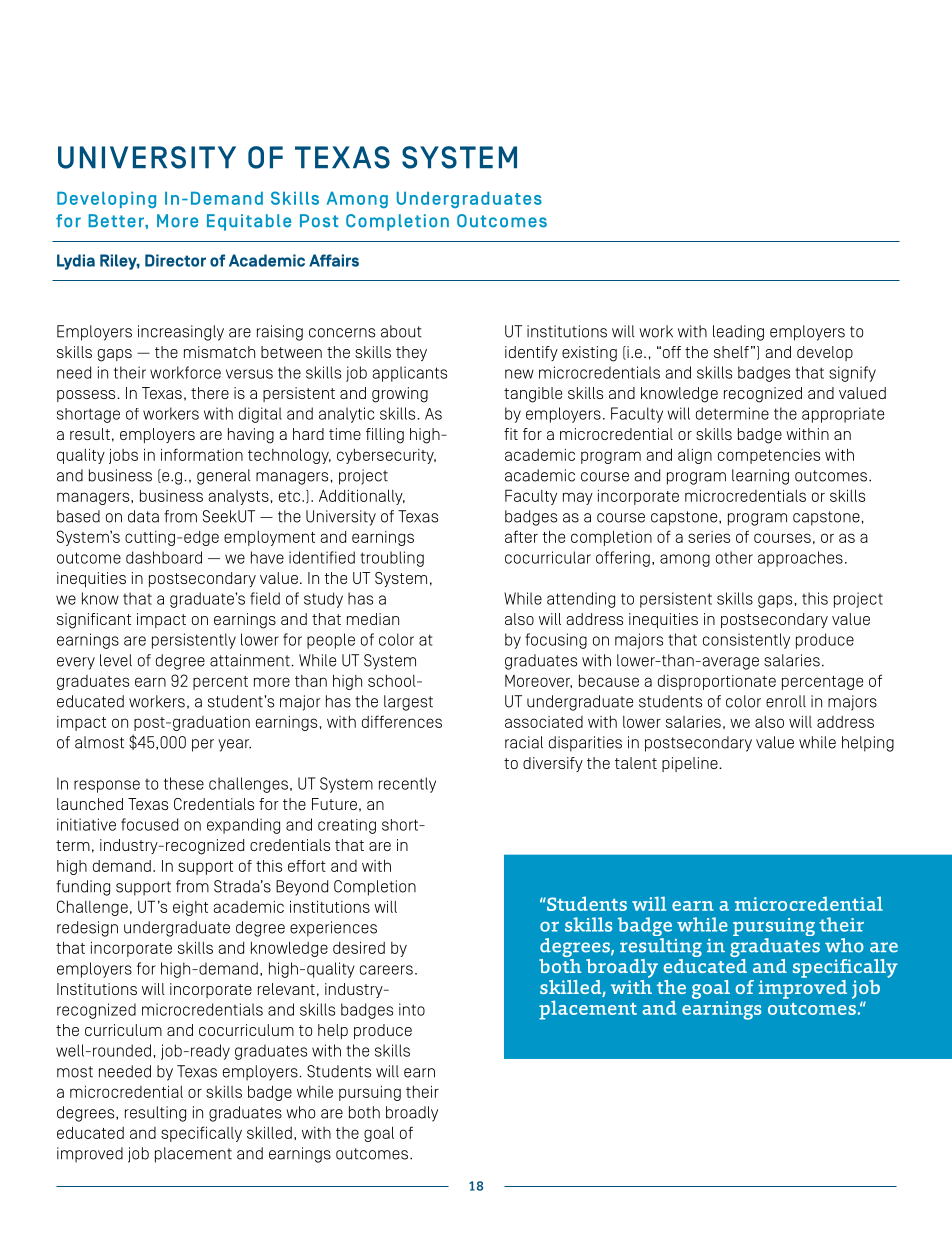 The height and width of the page is (1233, 952). Describe the element at coordinates (769, 456) in the page. I see `competencies` at that location.
